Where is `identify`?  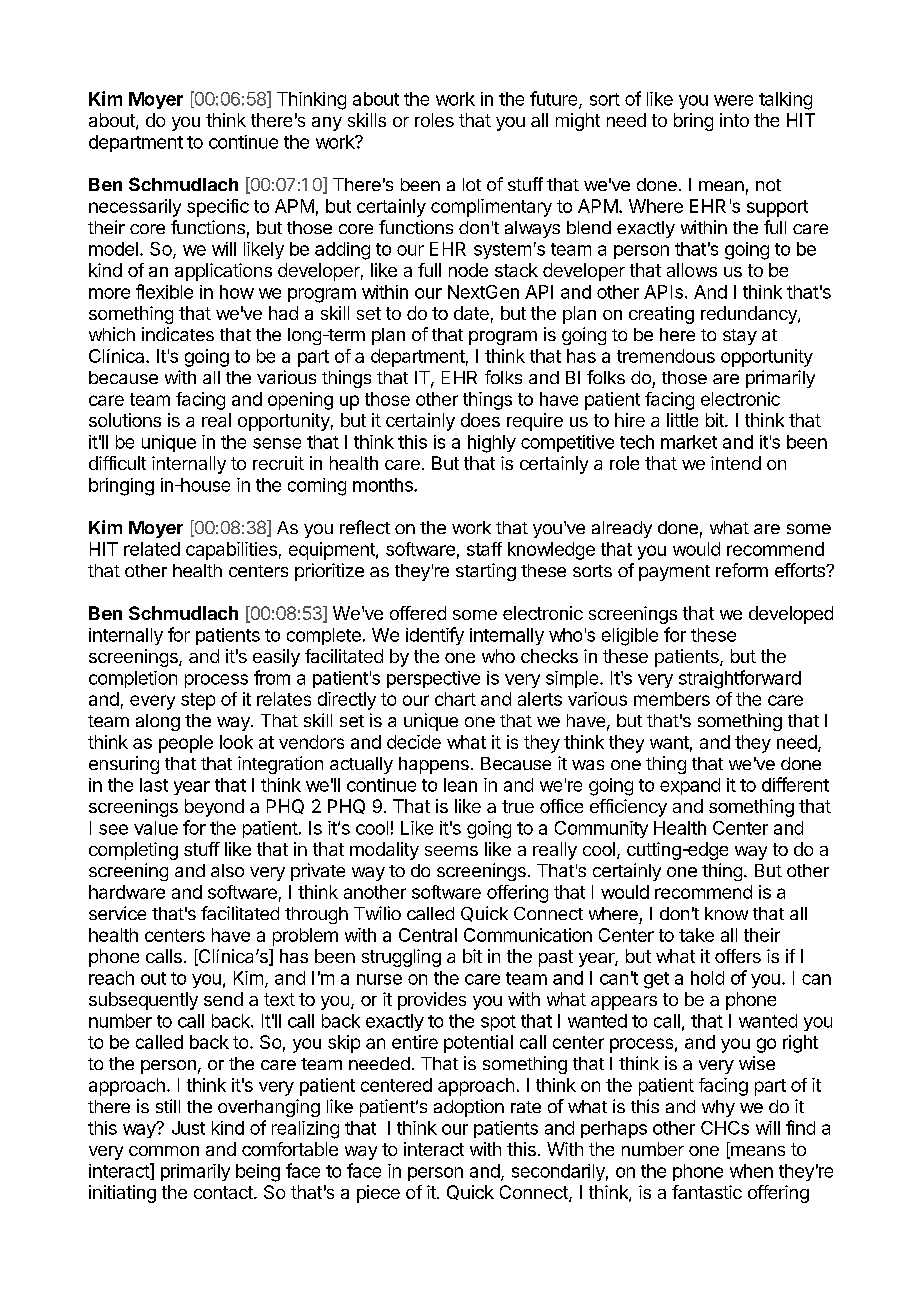 identify is located at coordinates (435, 636).
